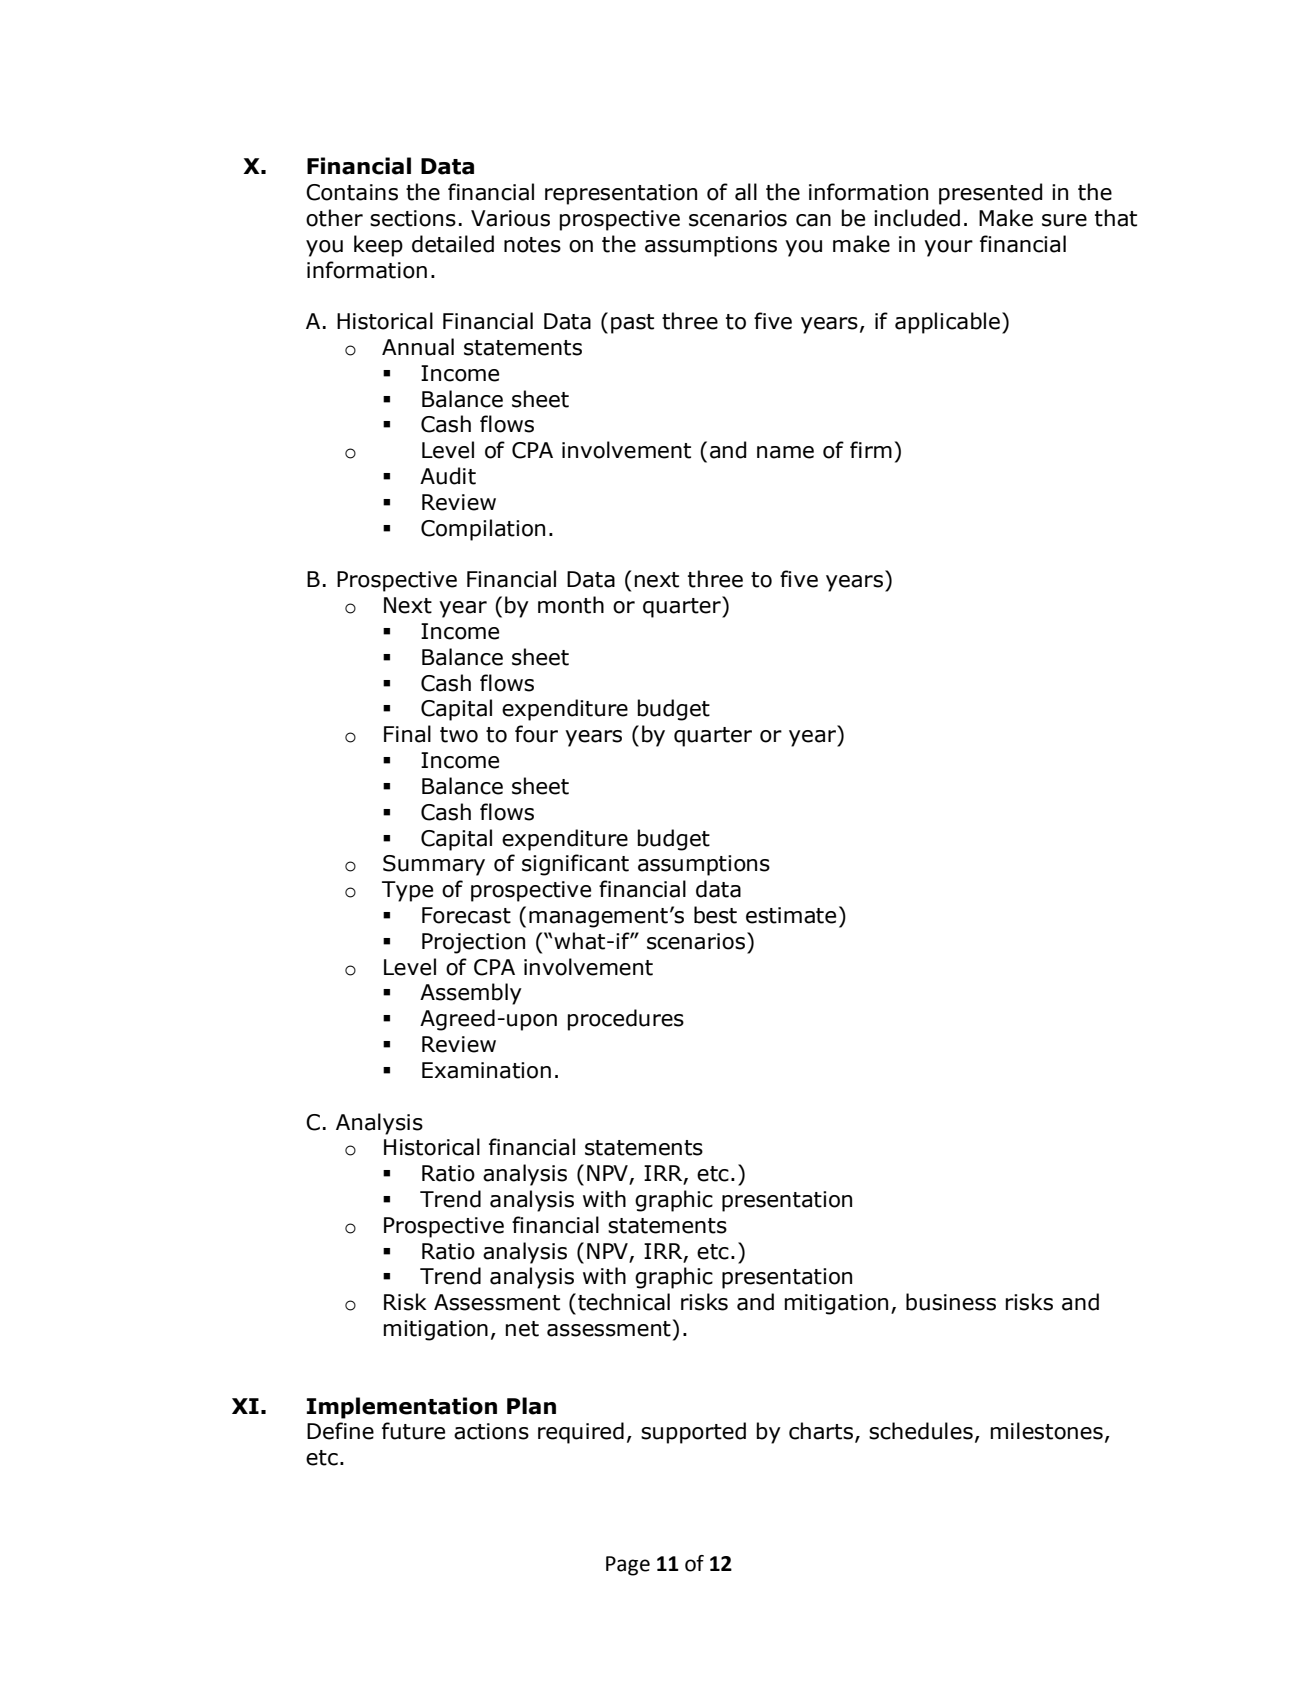 The height and width of the image is (1682, 1299). I want to click on firm, so click(871, 449).
